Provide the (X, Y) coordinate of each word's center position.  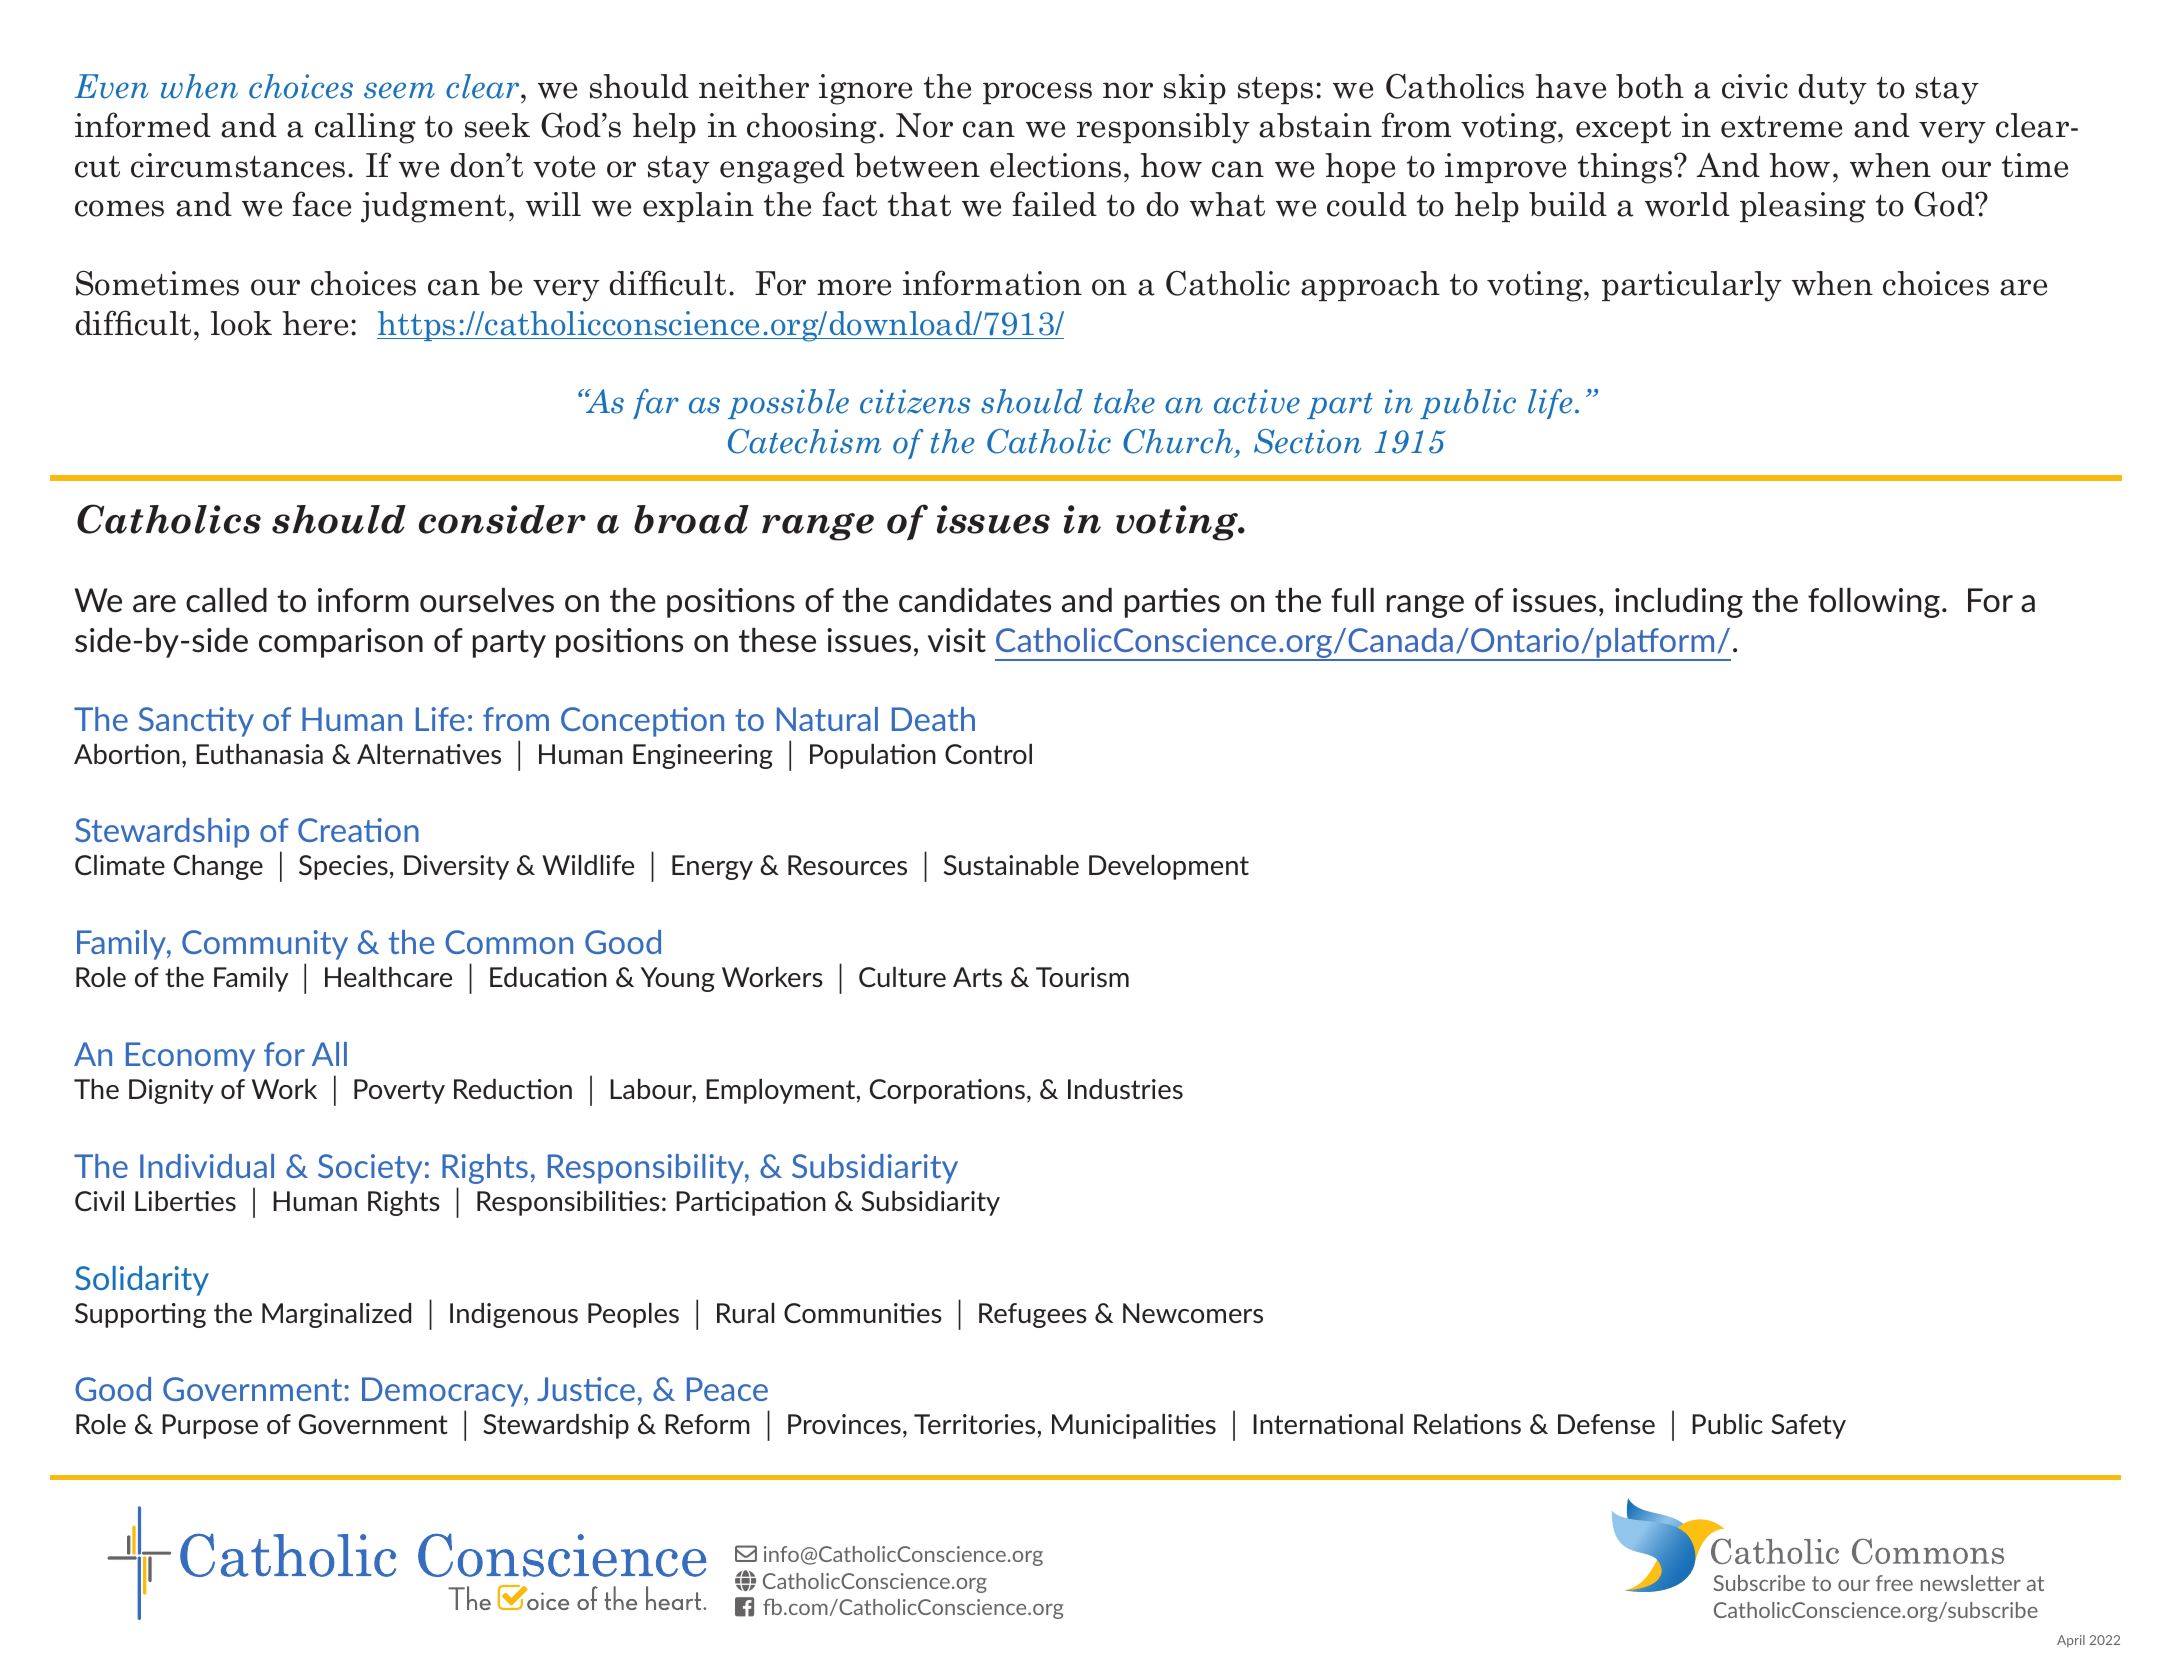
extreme (1781, 127)
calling (365, 128)
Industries (1125, 1089)
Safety (1808, 1426)
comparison (341, 643)
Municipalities (1134, 1426)
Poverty (399, 1091)
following (1874, 603)
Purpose (210, 1426)
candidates (975, 600)
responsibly (1163, 128)
